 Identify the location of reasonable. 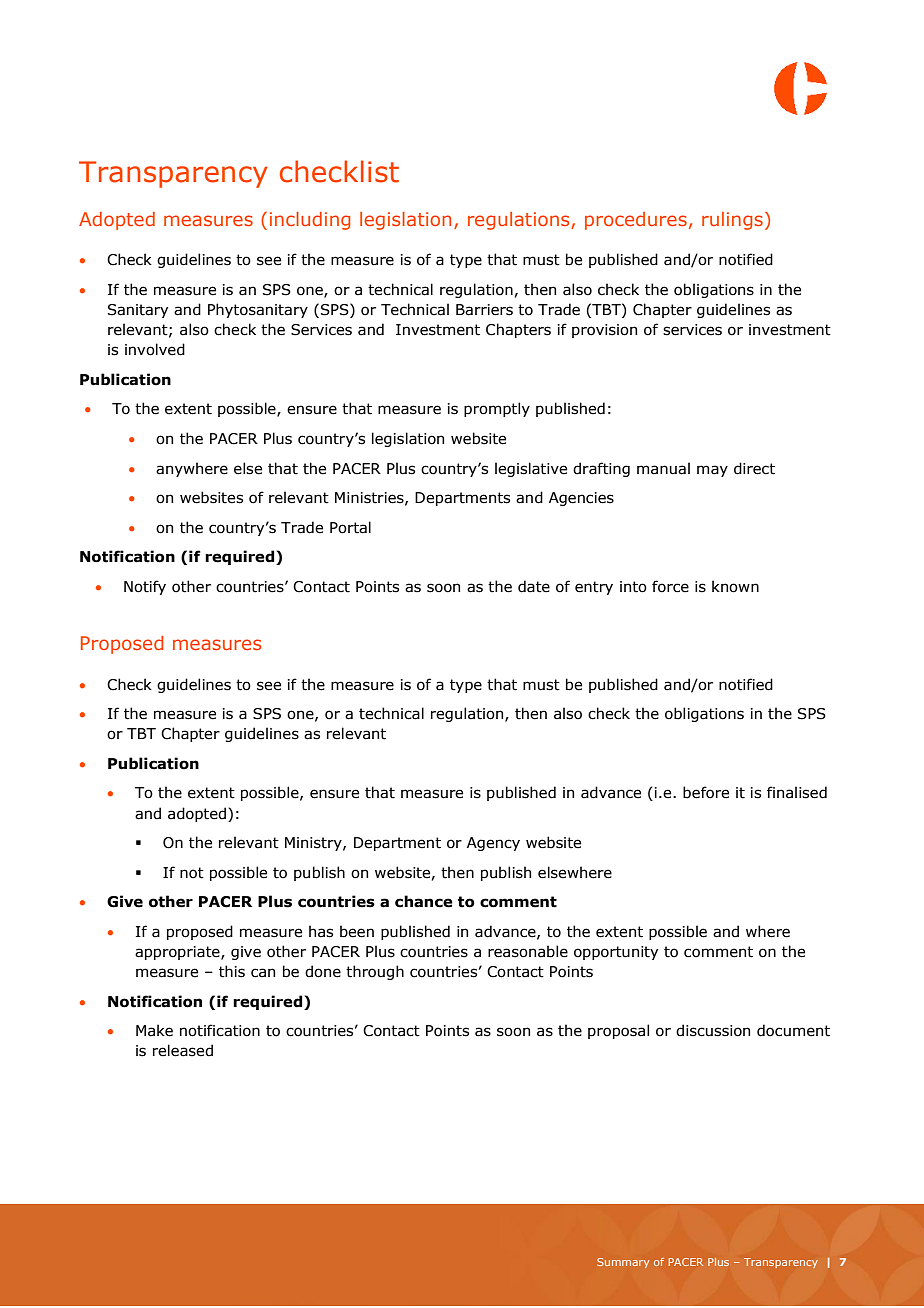
(528, 951).
